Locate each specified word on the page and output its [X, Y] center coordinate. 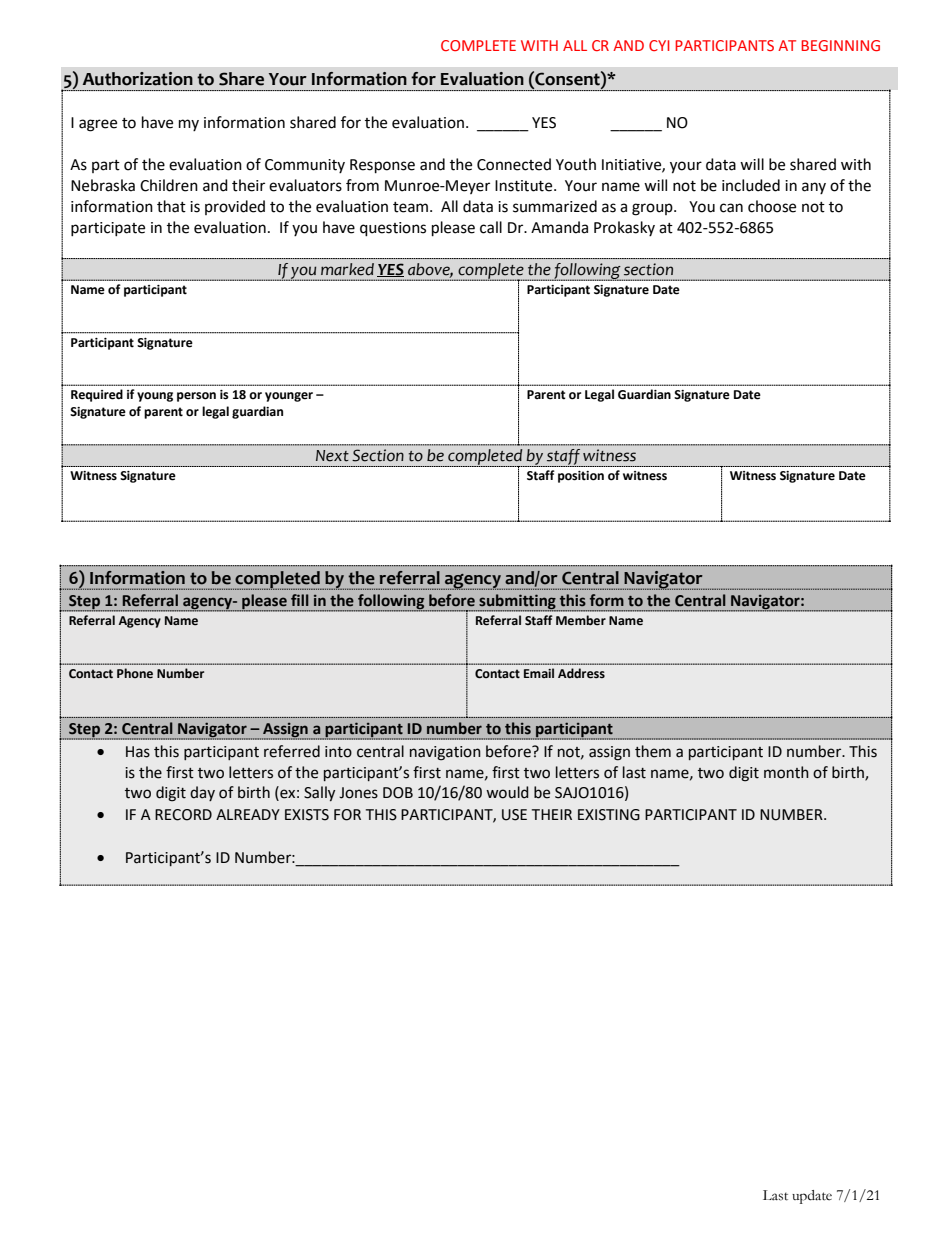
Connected [514, 164]
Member [581, 620]
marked [347, 269]
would [507, 792]
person [196, 397]
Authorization [138, 79]
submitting [517, 602]
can [731, 208]
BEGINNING [840, 45]
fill [300, 600]
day [202, 793]
